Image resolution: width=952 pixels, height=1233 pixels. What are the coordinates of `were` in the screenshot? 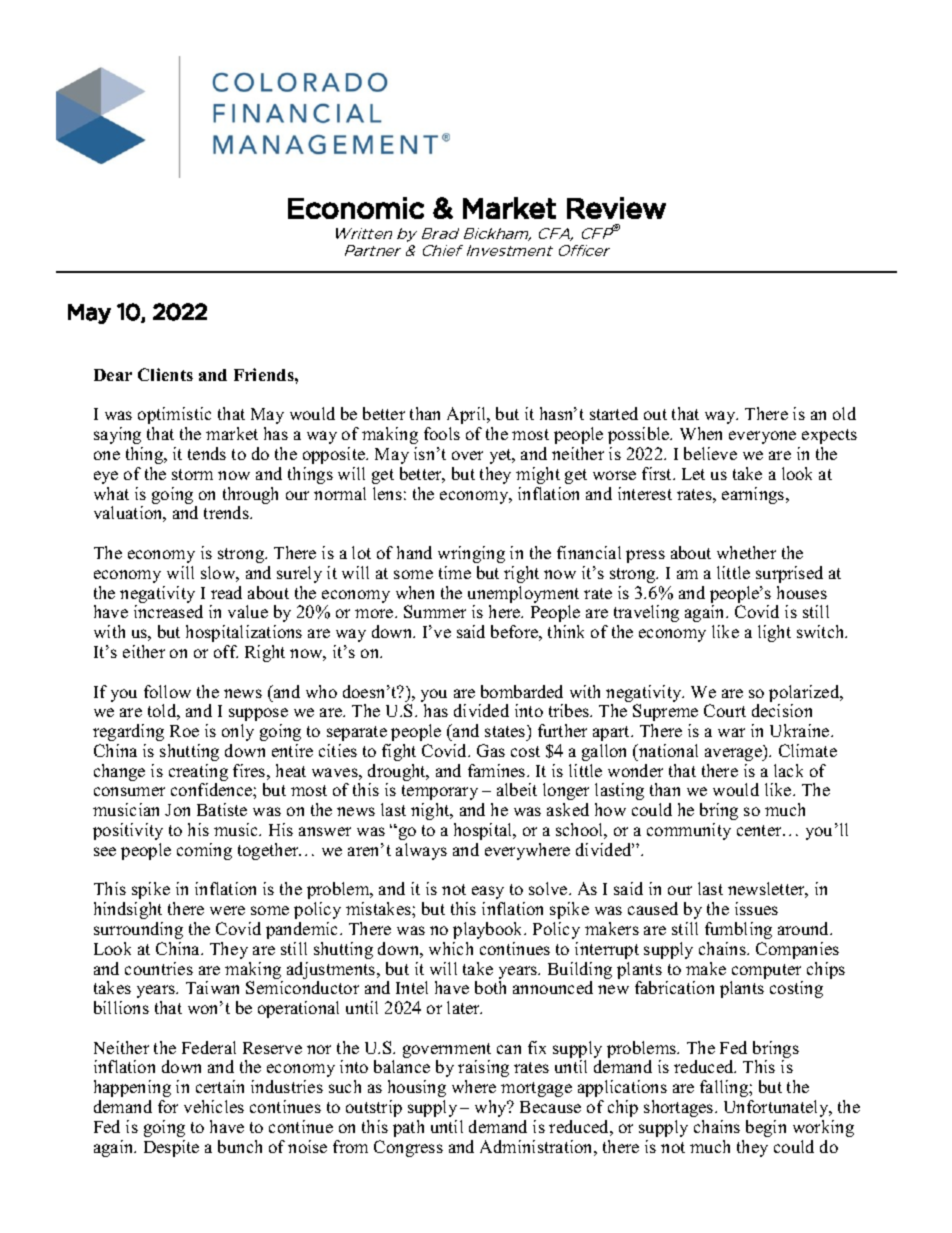 It's located at (227, 910).
